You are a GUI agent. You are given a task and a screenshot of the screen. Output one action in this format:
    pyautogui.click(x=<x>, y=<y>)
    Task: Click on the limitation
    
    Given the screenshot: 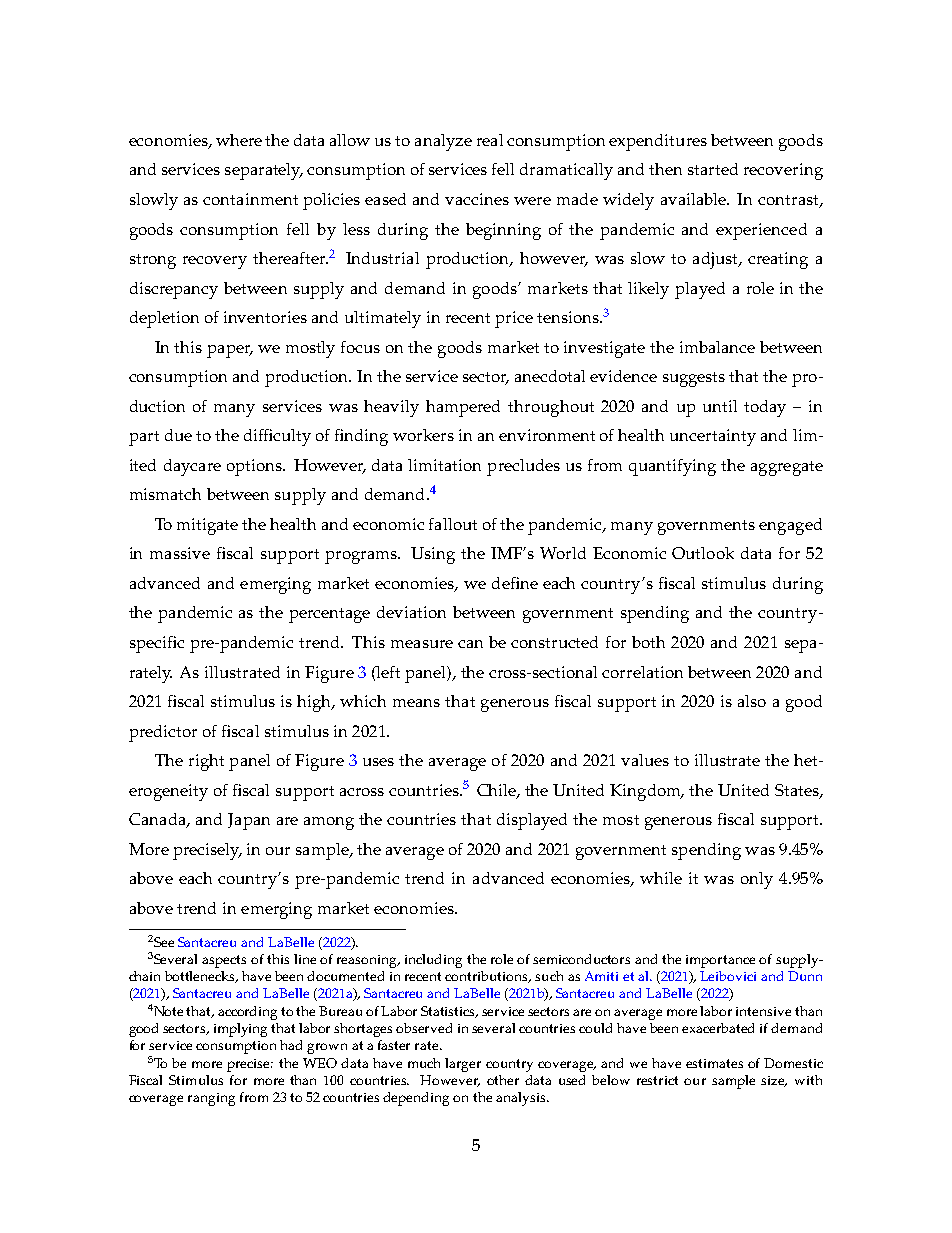 What is the action you would take?
    pyautogui.click(x=444, y=465)
